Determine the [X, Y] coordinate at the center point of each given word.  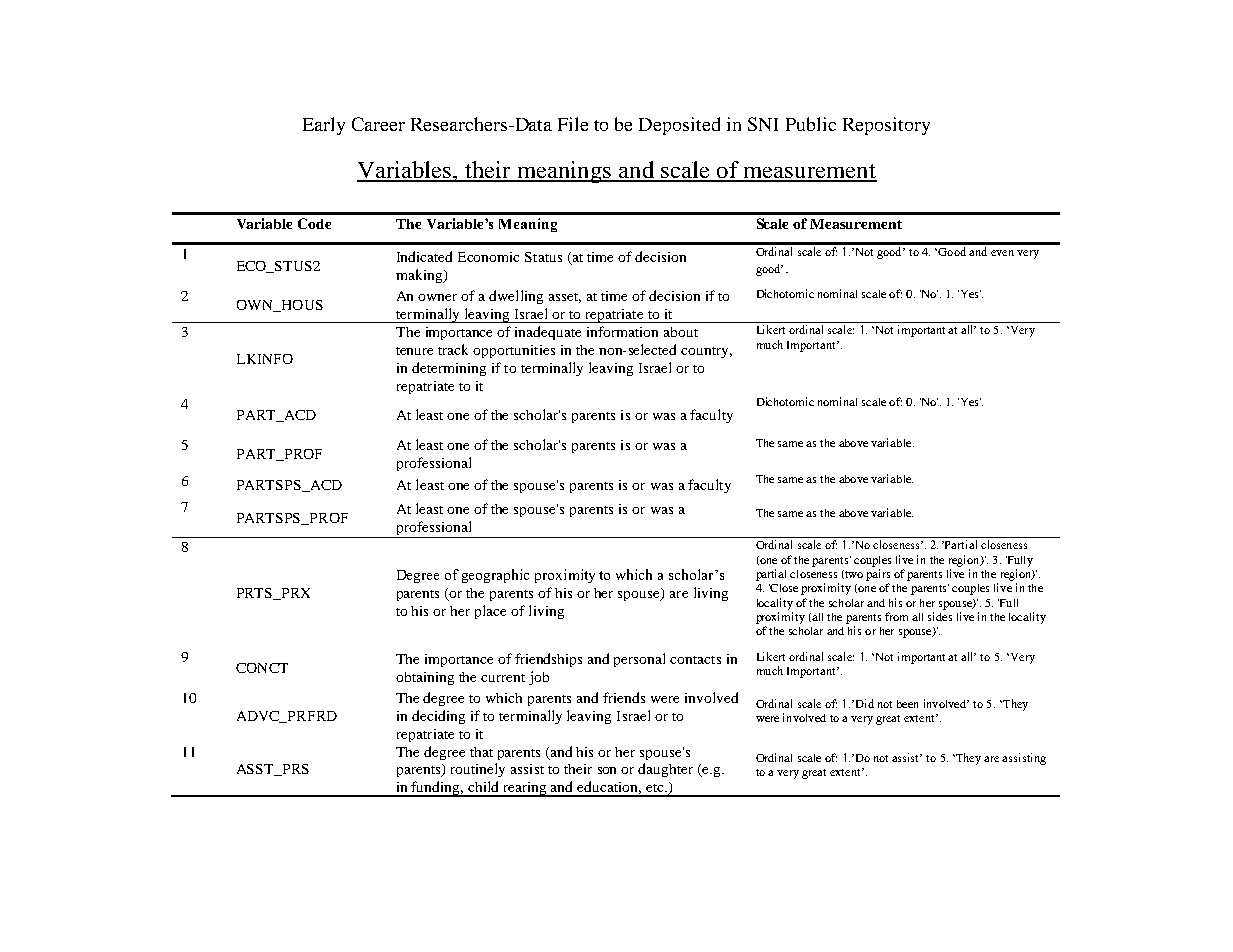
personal [639, 660]
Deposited [679, 126]
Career [378, 124]
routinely [478, 770]
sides [940, 616]
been [907, 704]
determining [449, 369]
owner [437, 297]
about [681, 332]
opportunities [514, 351]
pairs [878, 575]
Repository [886, 126]
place [490, 612]
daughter [665, 770]
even [1002, 253]
